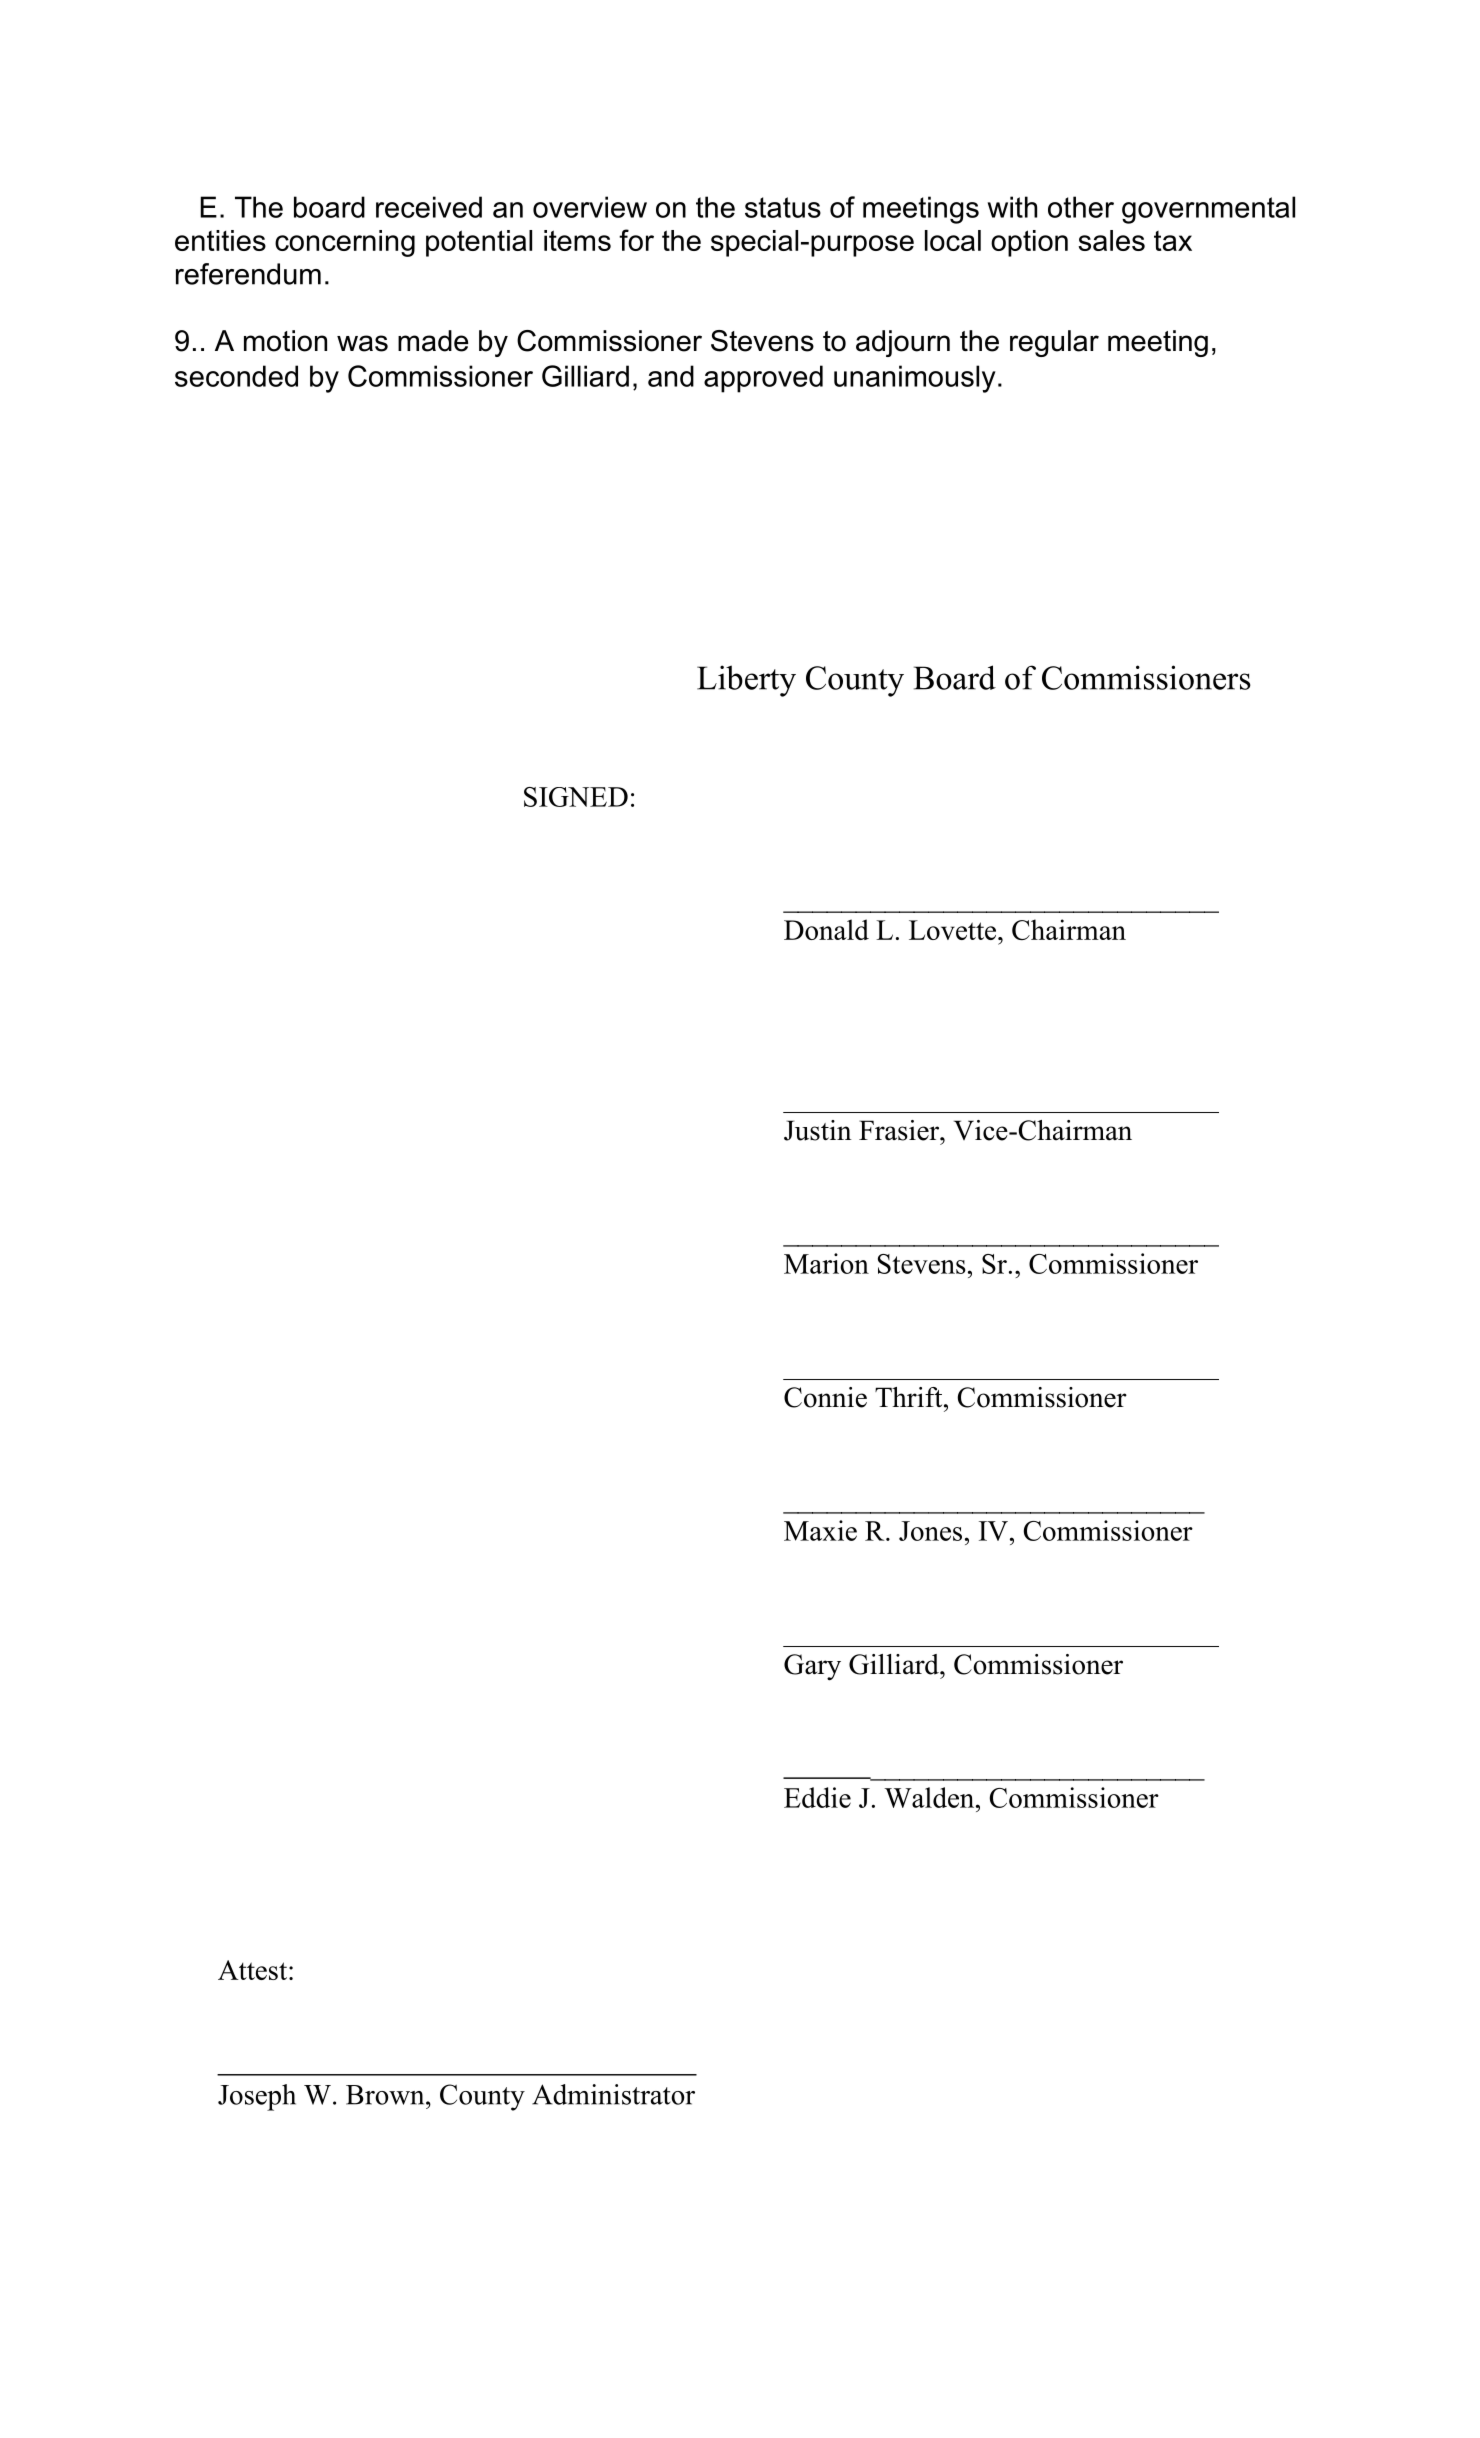  Describe the element at coordinates (636, 240) in the document. I see `for` at that location.
